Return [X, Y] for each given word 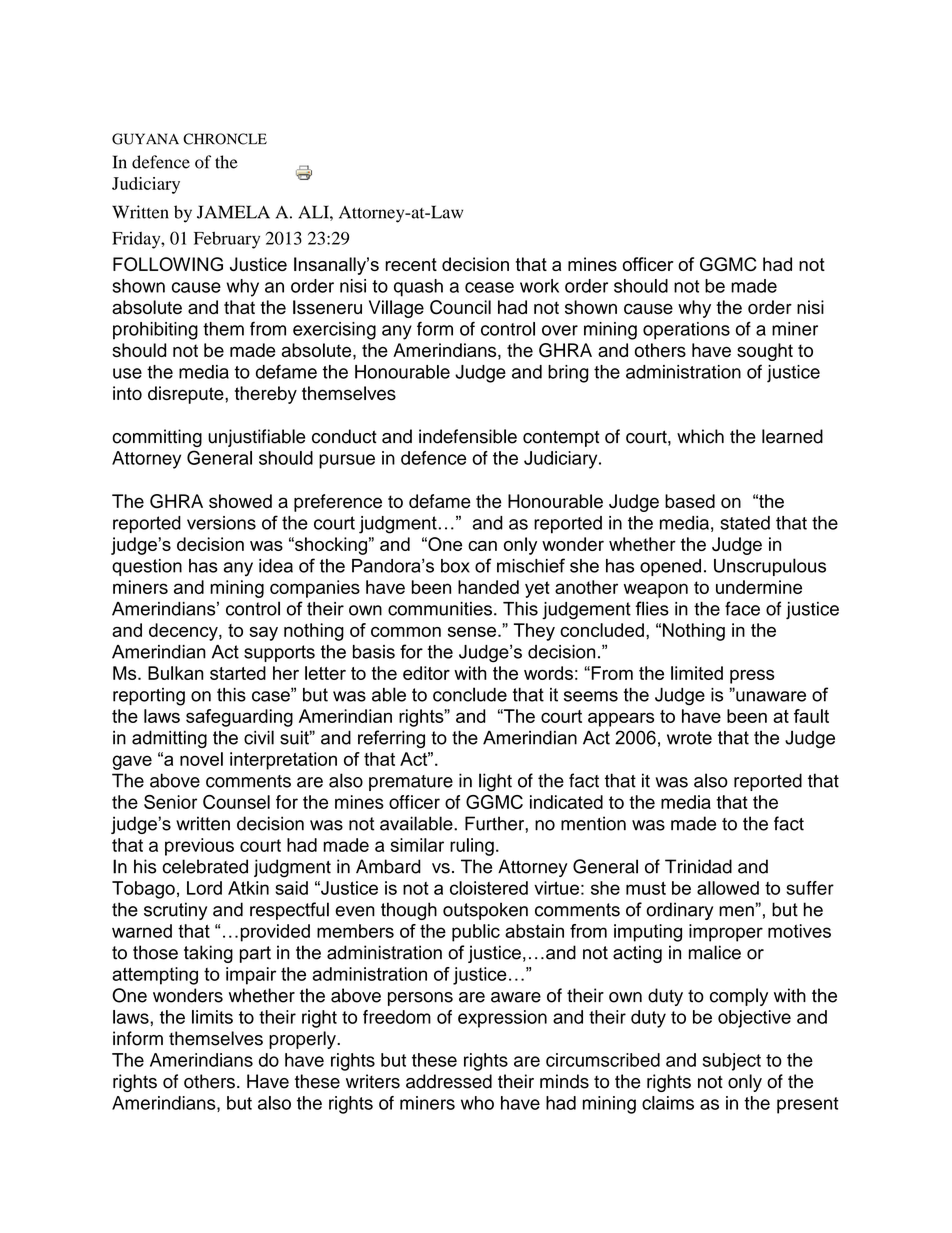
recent [411, 264]
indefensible [468, 436]
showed [240, 501]
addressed [449, 1081]
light [495, 782]
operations [686, 331]
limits [212, 1017]
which [700, 436]
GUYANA [145, 139]
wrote [689, 738]
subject [732, 1062]
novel [201, 759]
